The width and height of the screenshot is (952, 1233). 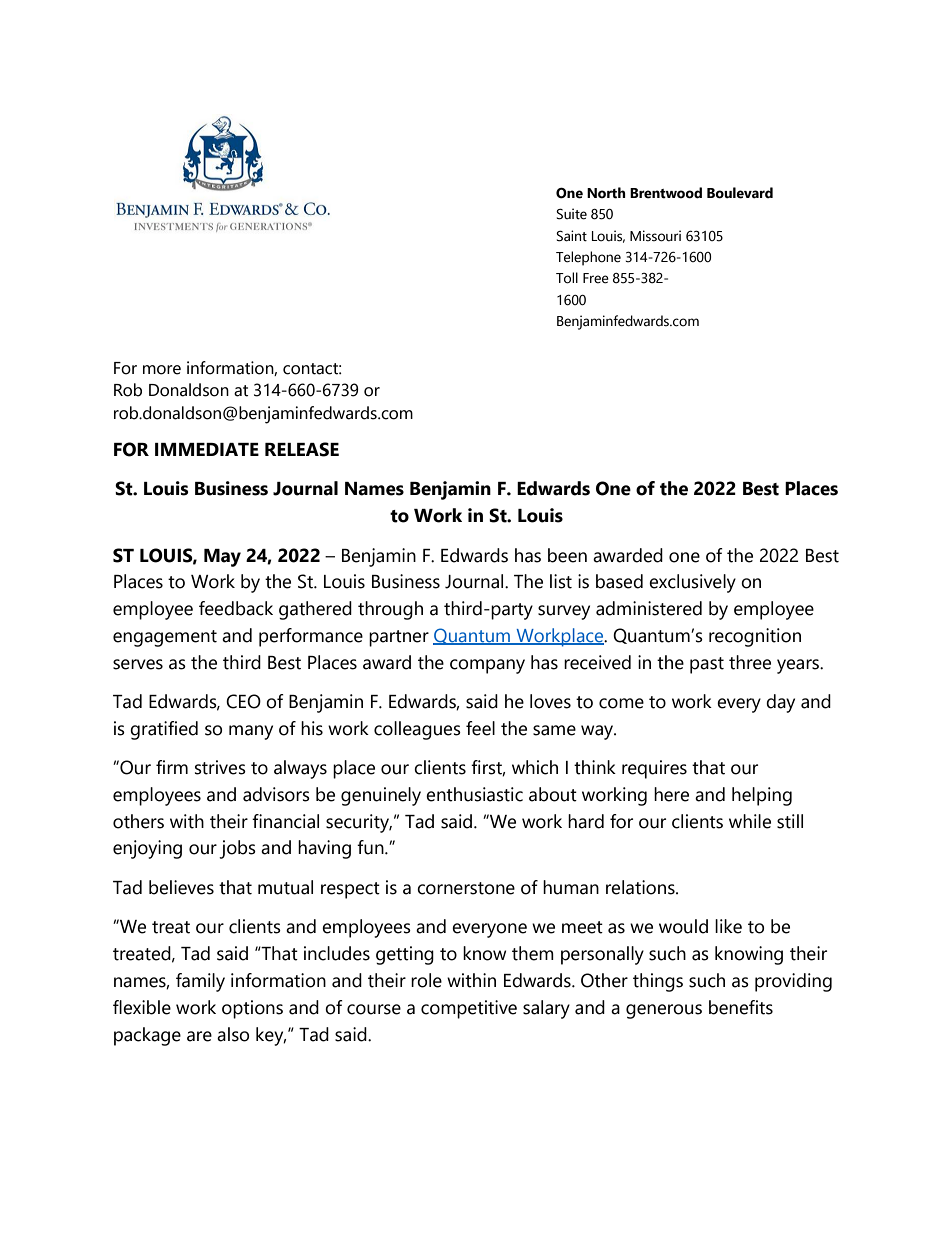 What do you see at coordinates (474, 794) in the screenshot?
I see `enthusiastic` at bounding box center [474, 794].
